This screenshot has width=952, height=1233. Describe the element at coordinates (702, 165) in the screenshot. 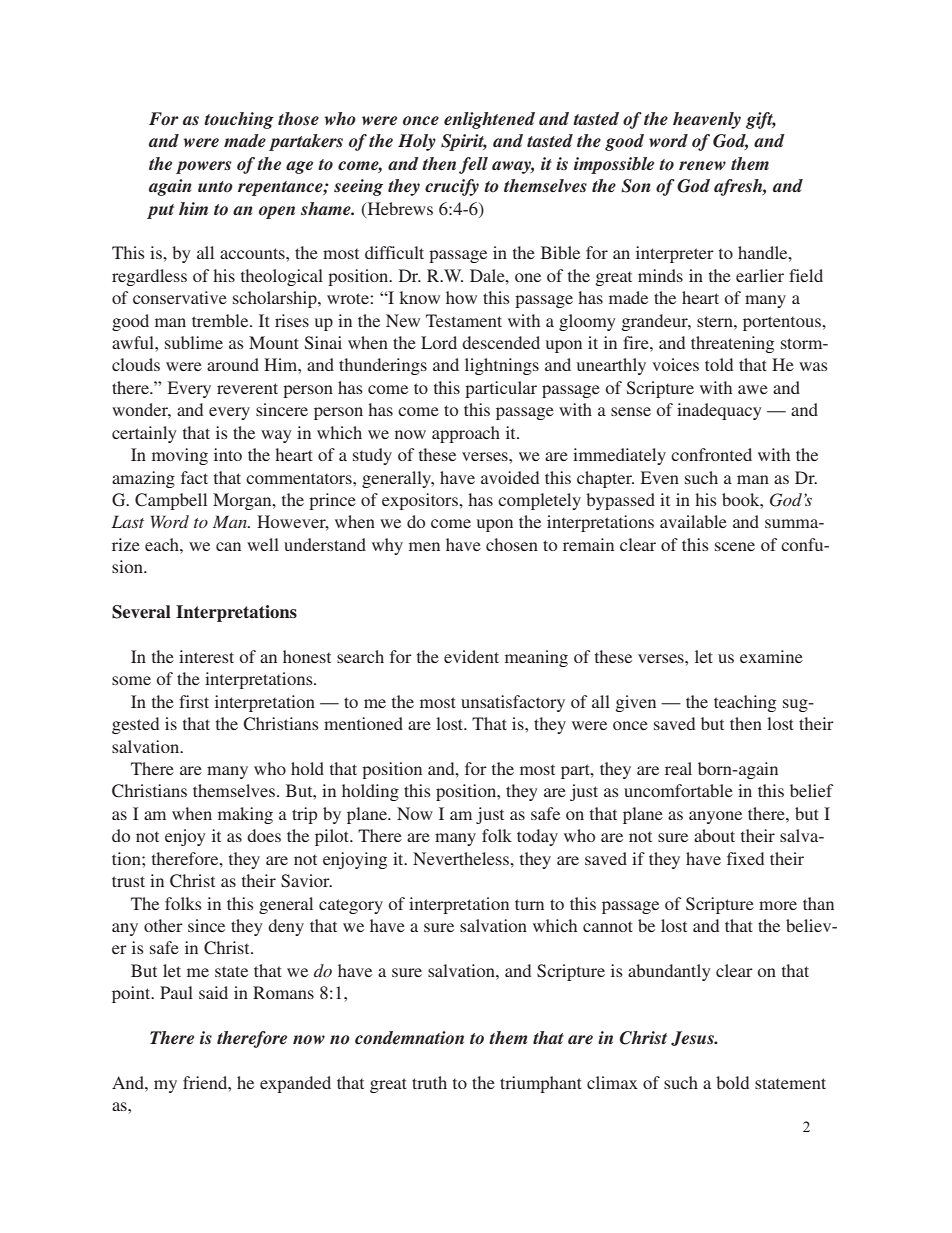

I see `renew` at that location.
